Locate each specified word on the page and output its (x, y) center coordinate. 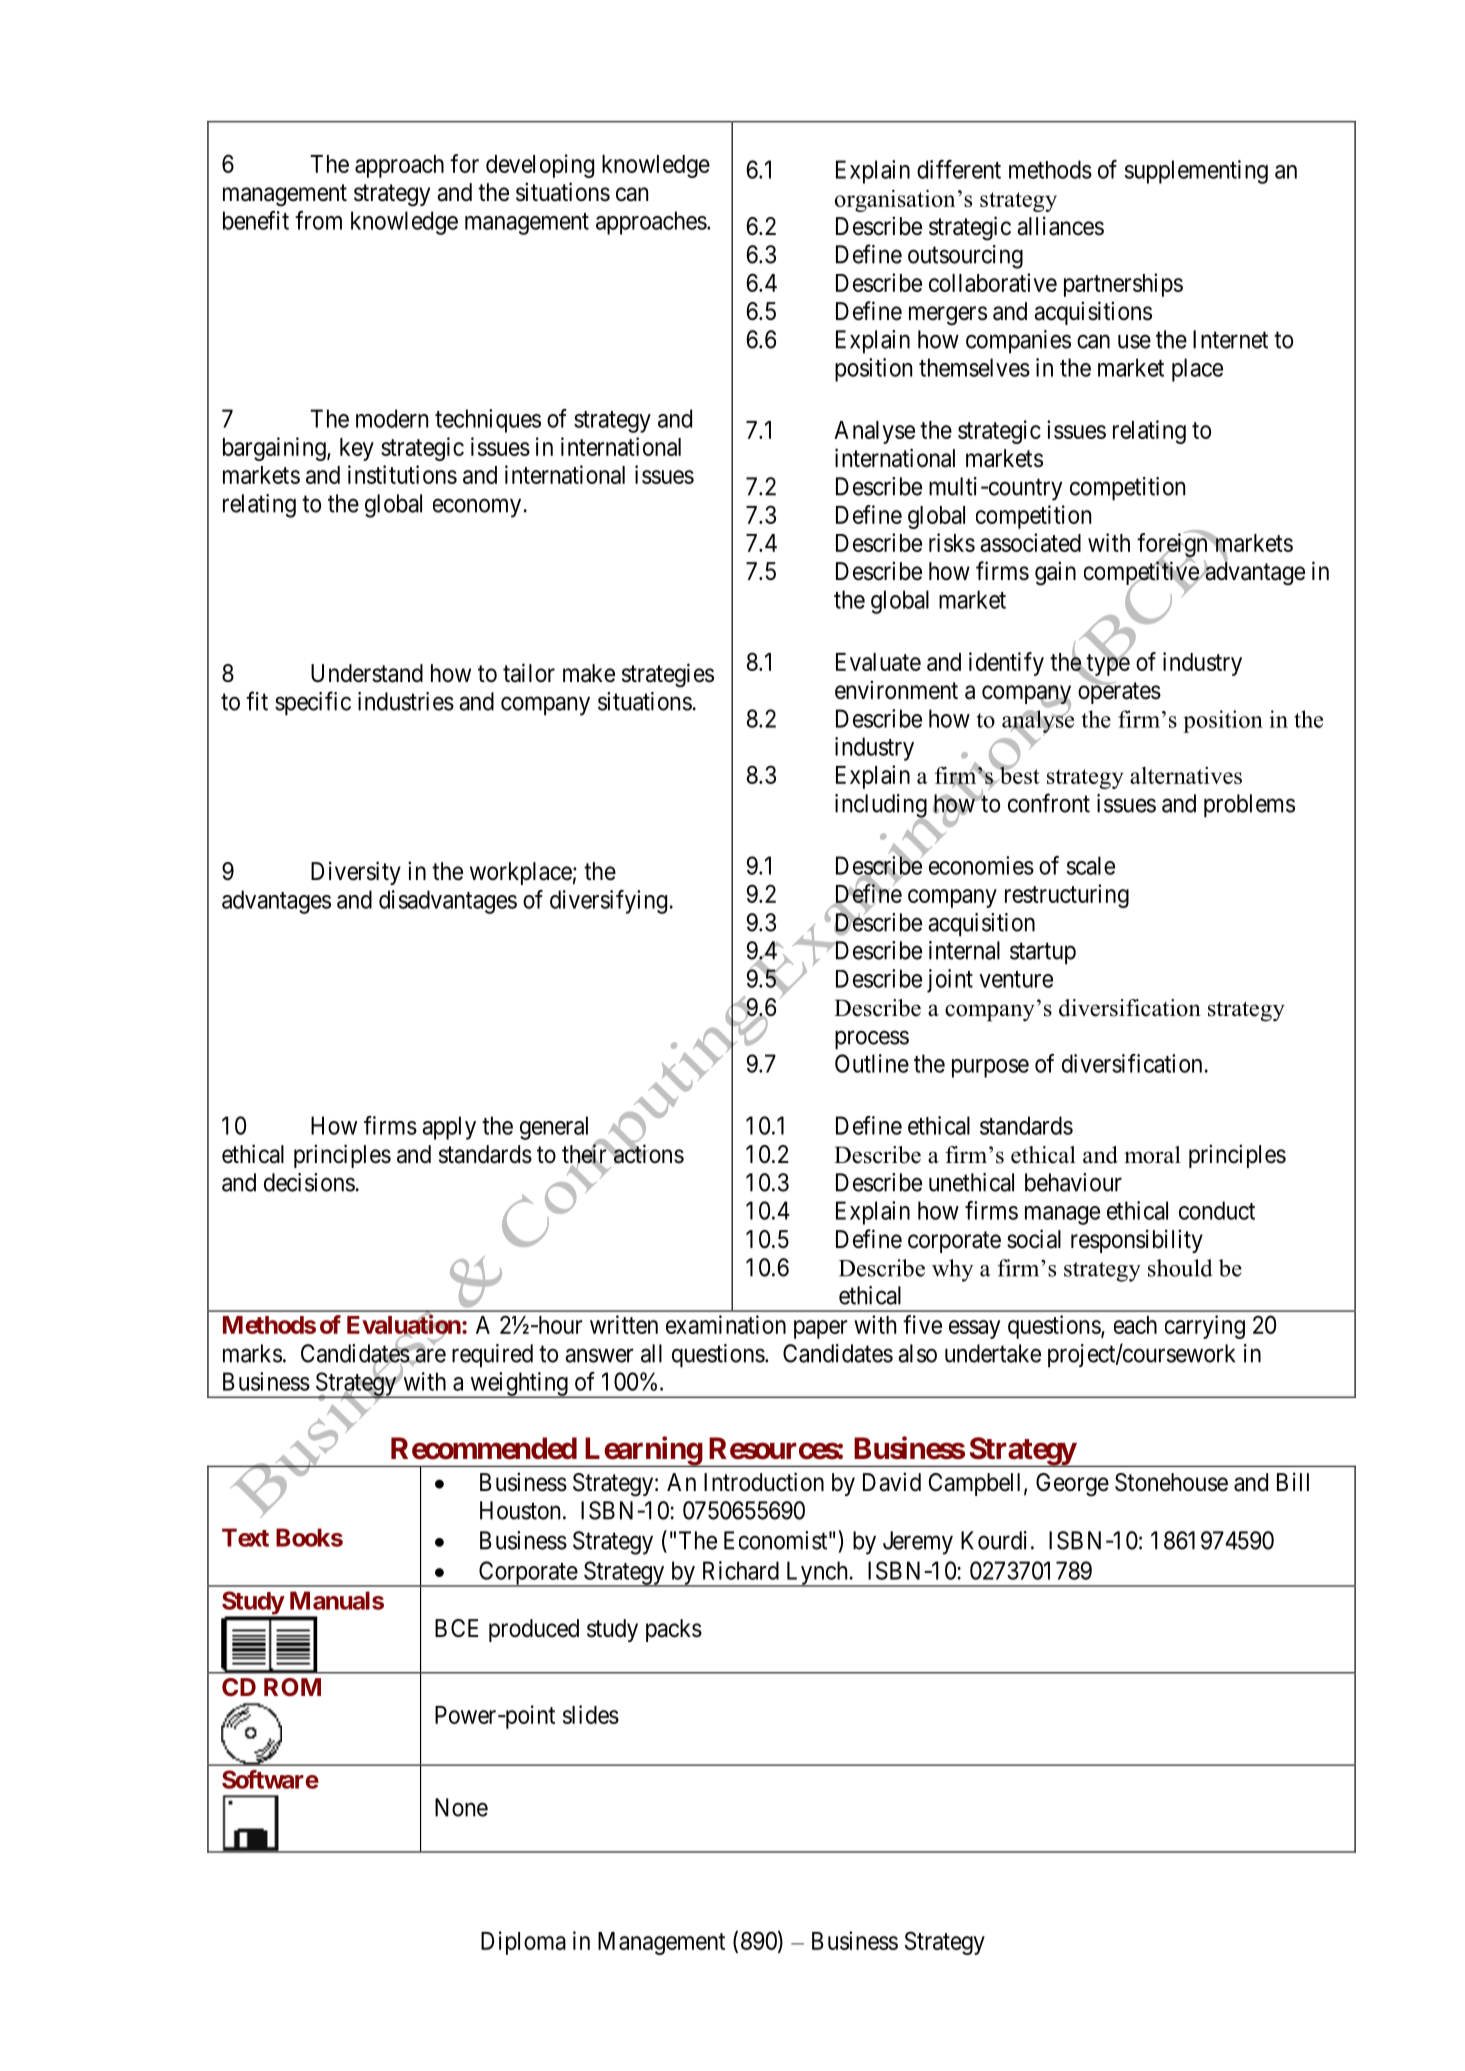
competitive (1142, 574)
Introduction (764, 1482)
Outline (872, 1063)
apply (449, 1128)
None (461, 1807)
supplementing (1196, 172)
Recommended (484, 1448)
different (959, 169)
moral (1152, 1155)
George (1072, 1485)
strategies (668, 675)
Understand (367, 673)
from (318, 220)
